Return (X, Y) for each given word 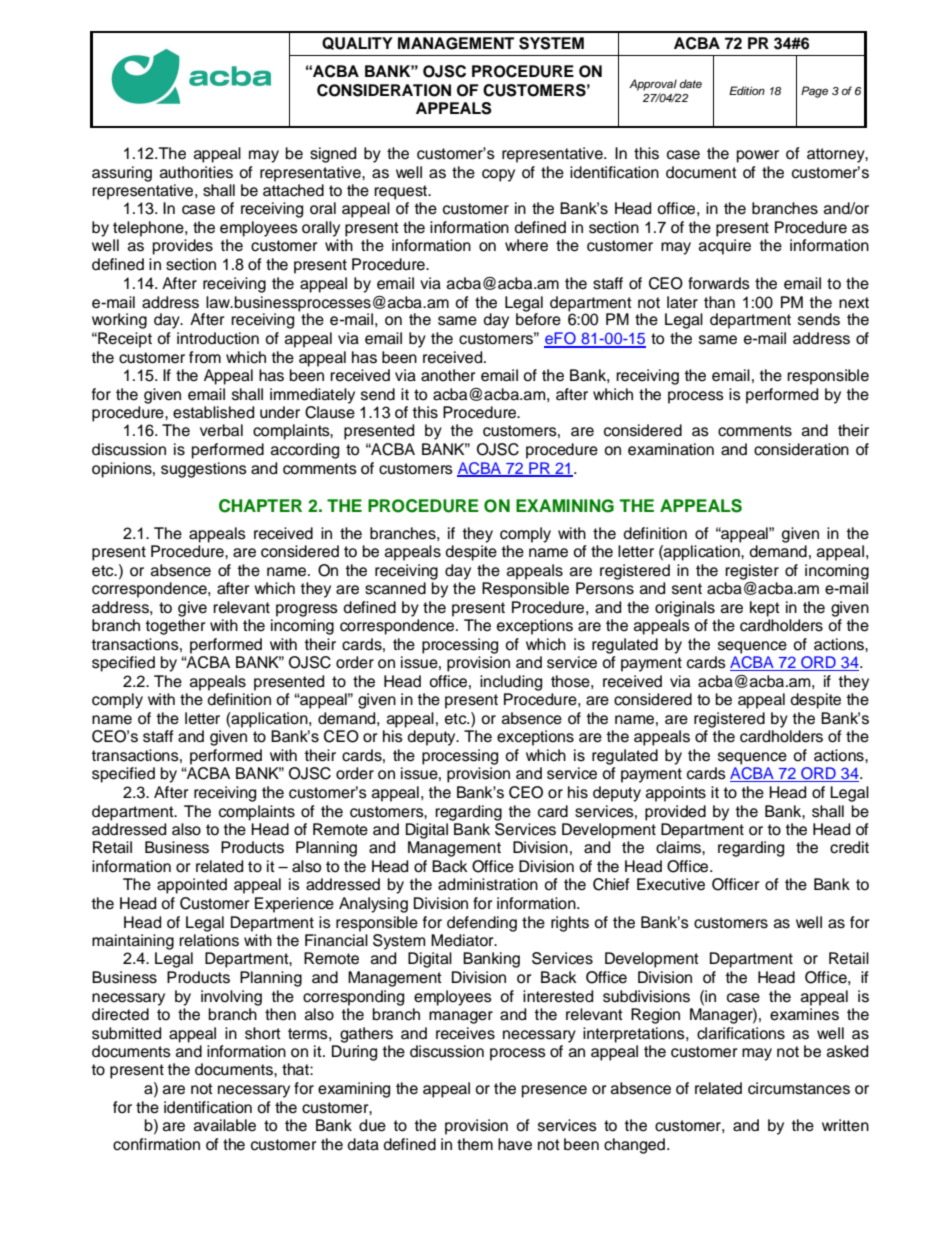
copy (498, 175)
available (225, 1125)
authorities (196, 172)
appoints (676, 794)
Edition (747, 90)
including (511, 683)
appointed (192, 886)
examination (671, 449)
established (213, 412)
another (448, 375)
